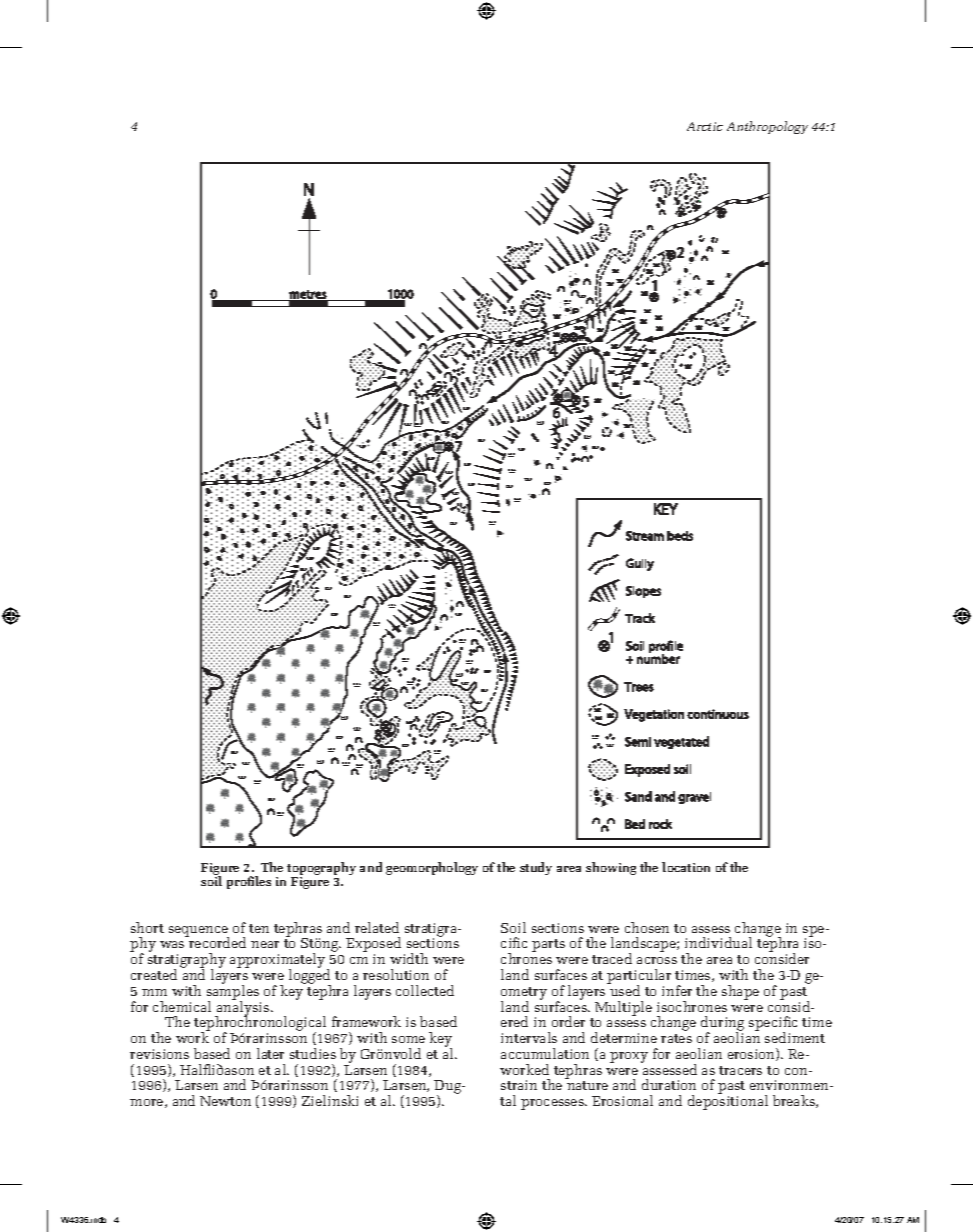  I want to click on showing, so click(611, 868).
